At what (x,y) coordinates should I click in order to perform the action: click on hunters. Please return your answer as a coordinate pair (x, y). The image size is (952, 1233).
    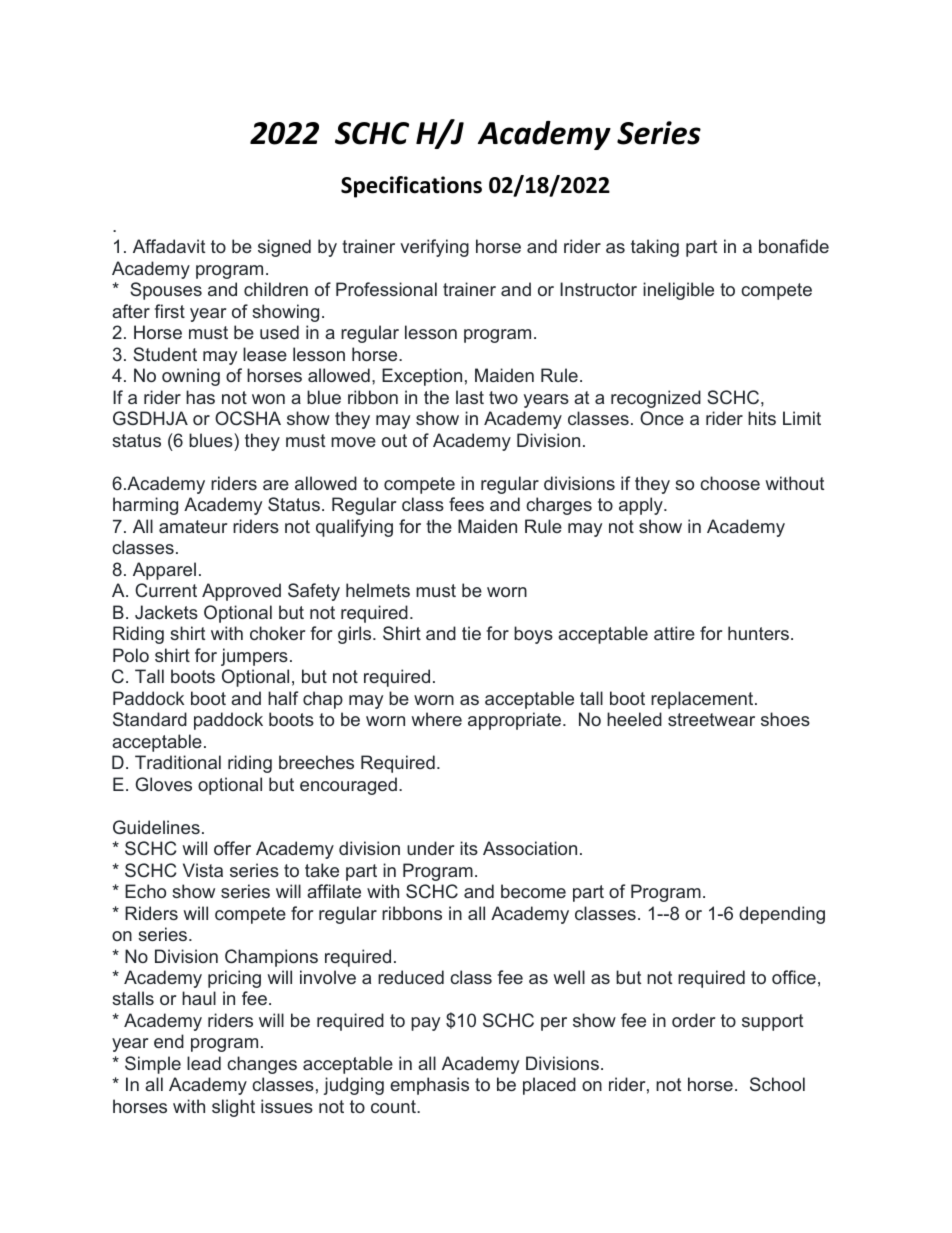
    Looking at the image, I should click on (758, 633).
